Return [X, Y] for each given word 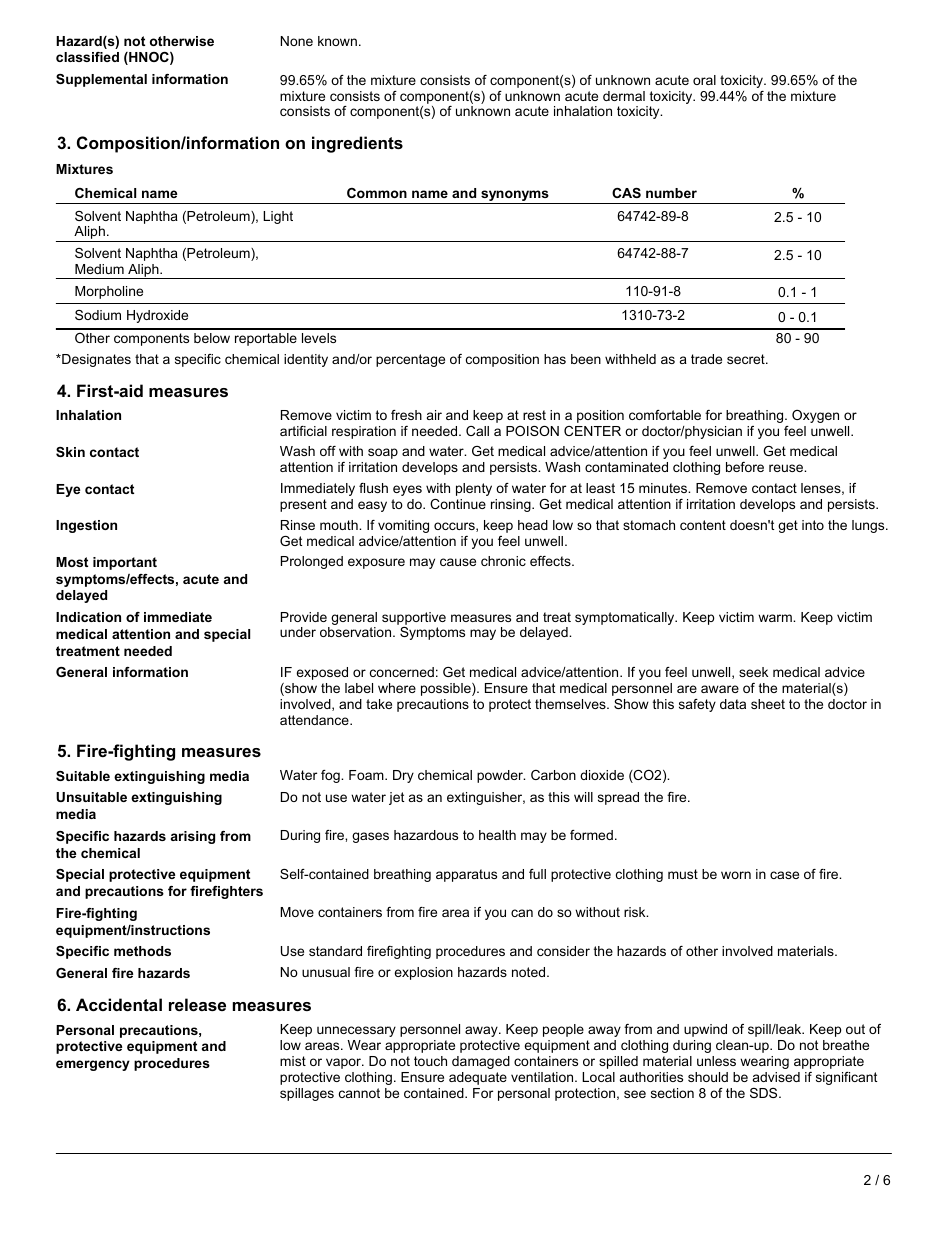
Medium [99, 269]
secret [747, 359]
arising [193, 837]
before [745, 467]
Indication [88, 617]
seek [753, 672]
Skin [70, 452]
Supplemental [101, 80]
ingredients [357, 144]
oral [704, 80]
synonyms [515, 197]
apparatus [466, 875]
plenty [474, 489]
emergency [93, 1065]
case [784, 875]
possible [447, 689]
